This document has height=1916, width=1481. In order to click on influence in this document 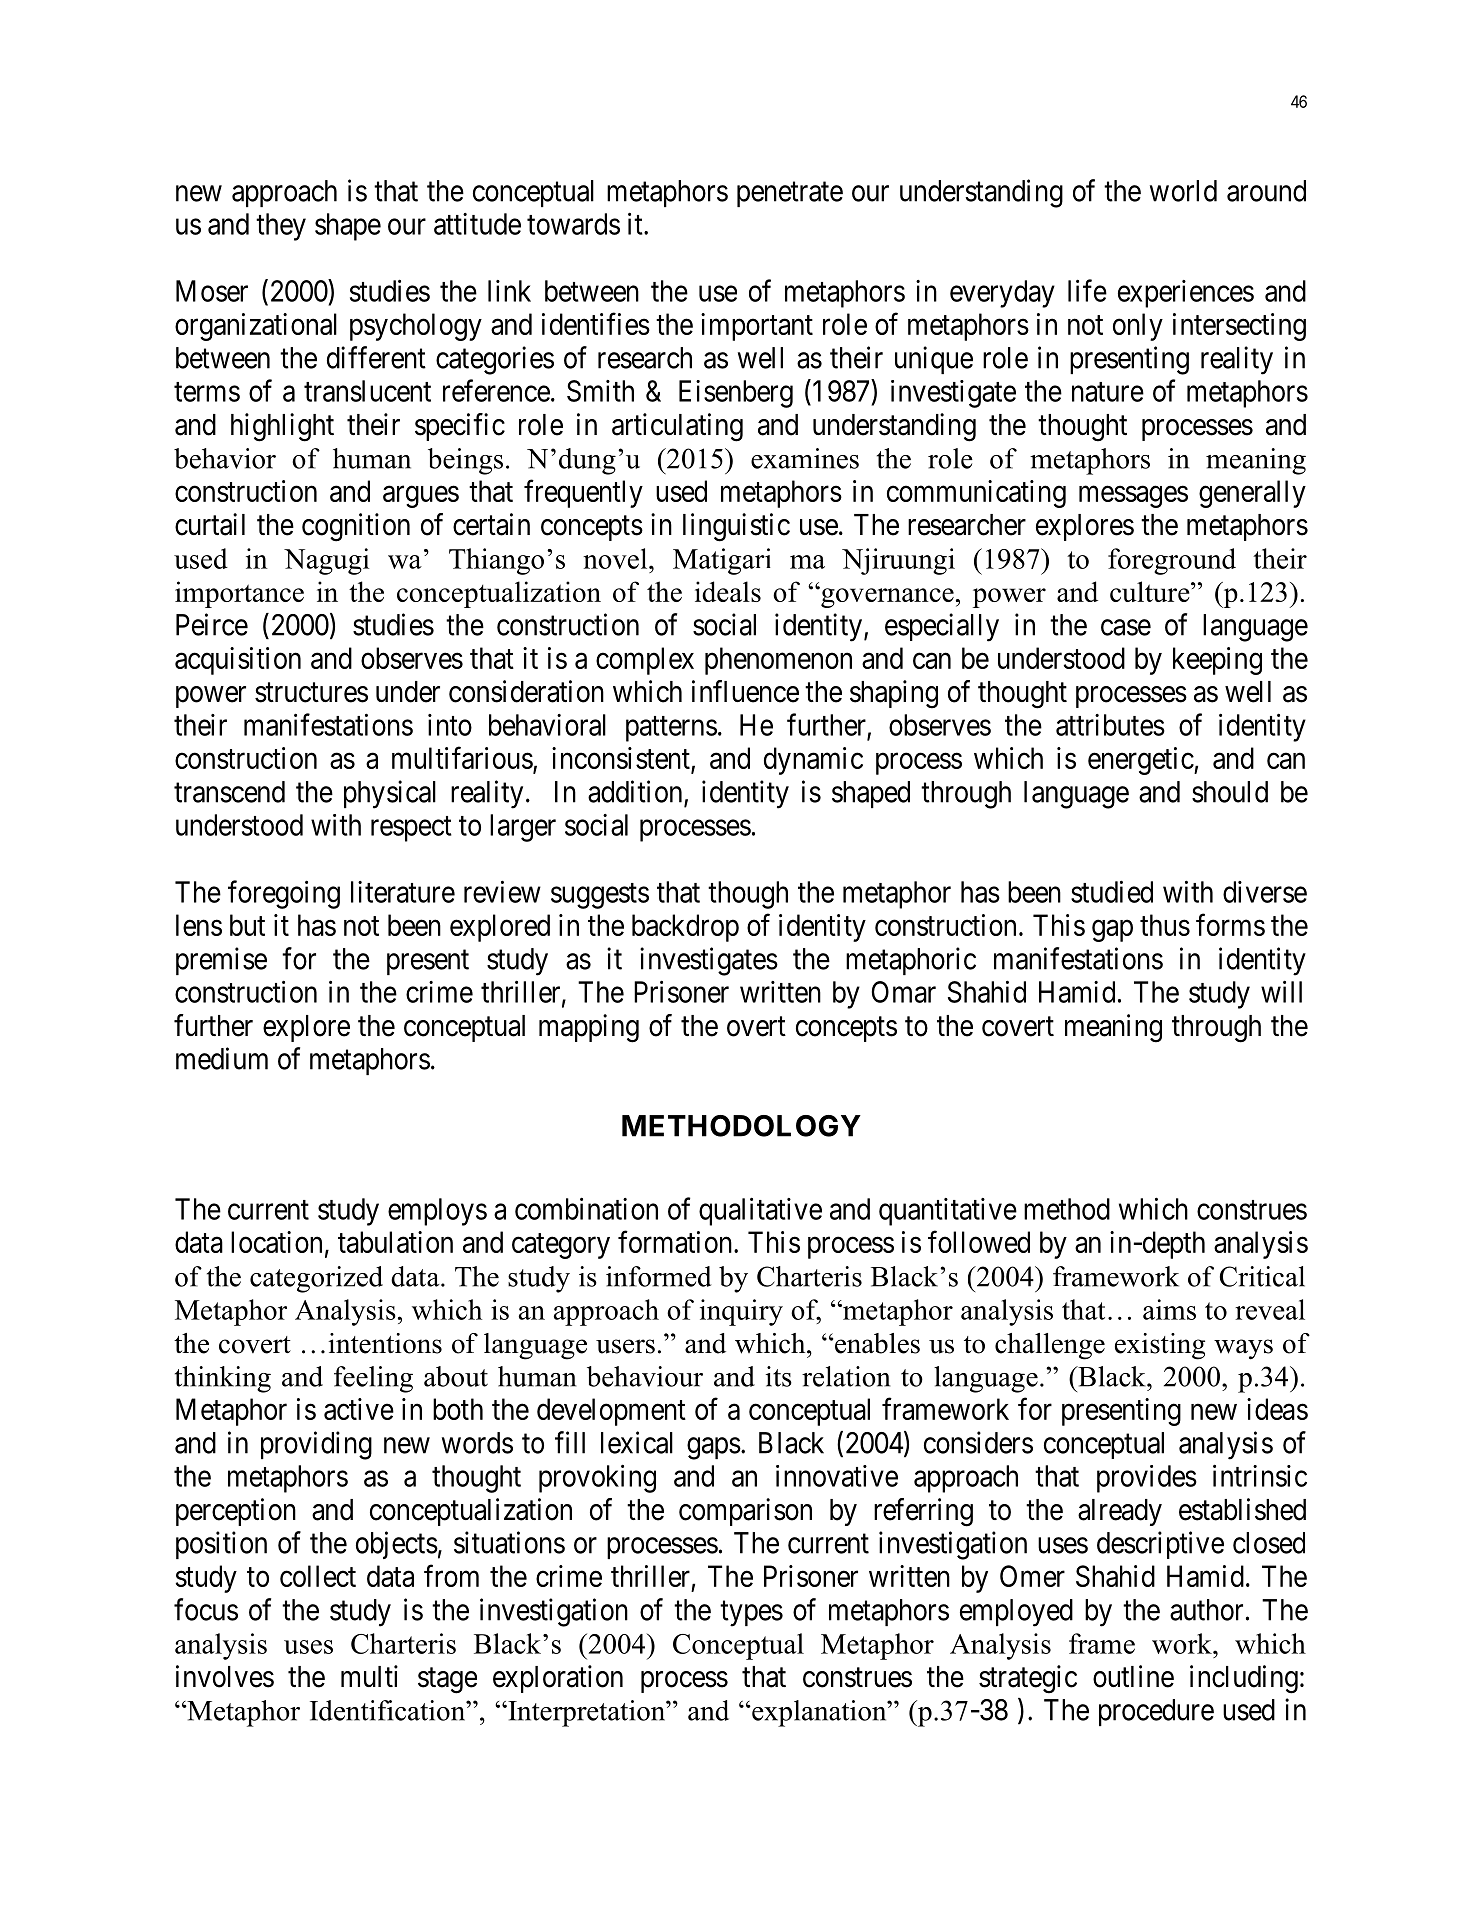, I will do `click(745, 691)`.
